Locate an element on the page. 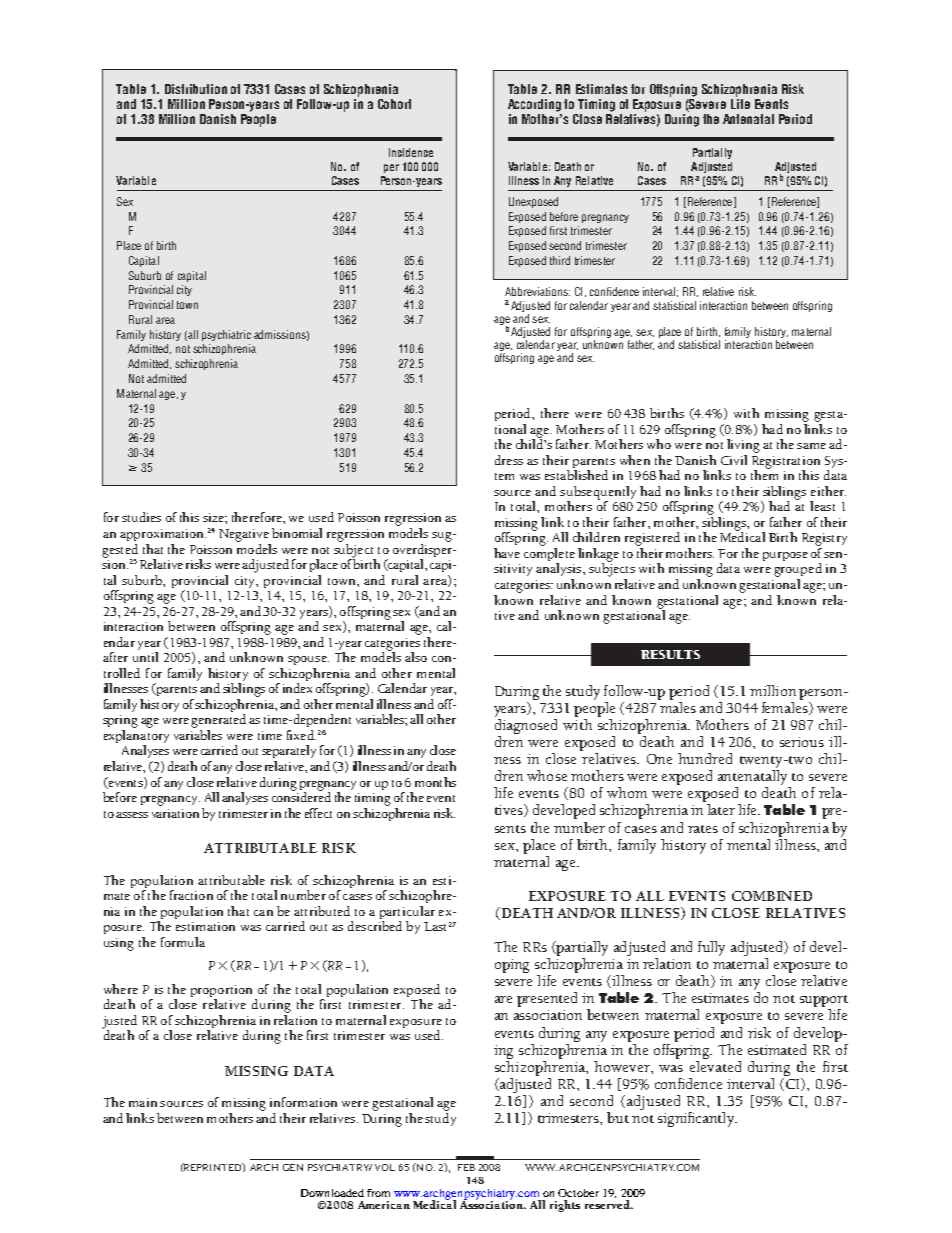 The image size is (952, 1233). generated is located at coordinates (218, 721).
